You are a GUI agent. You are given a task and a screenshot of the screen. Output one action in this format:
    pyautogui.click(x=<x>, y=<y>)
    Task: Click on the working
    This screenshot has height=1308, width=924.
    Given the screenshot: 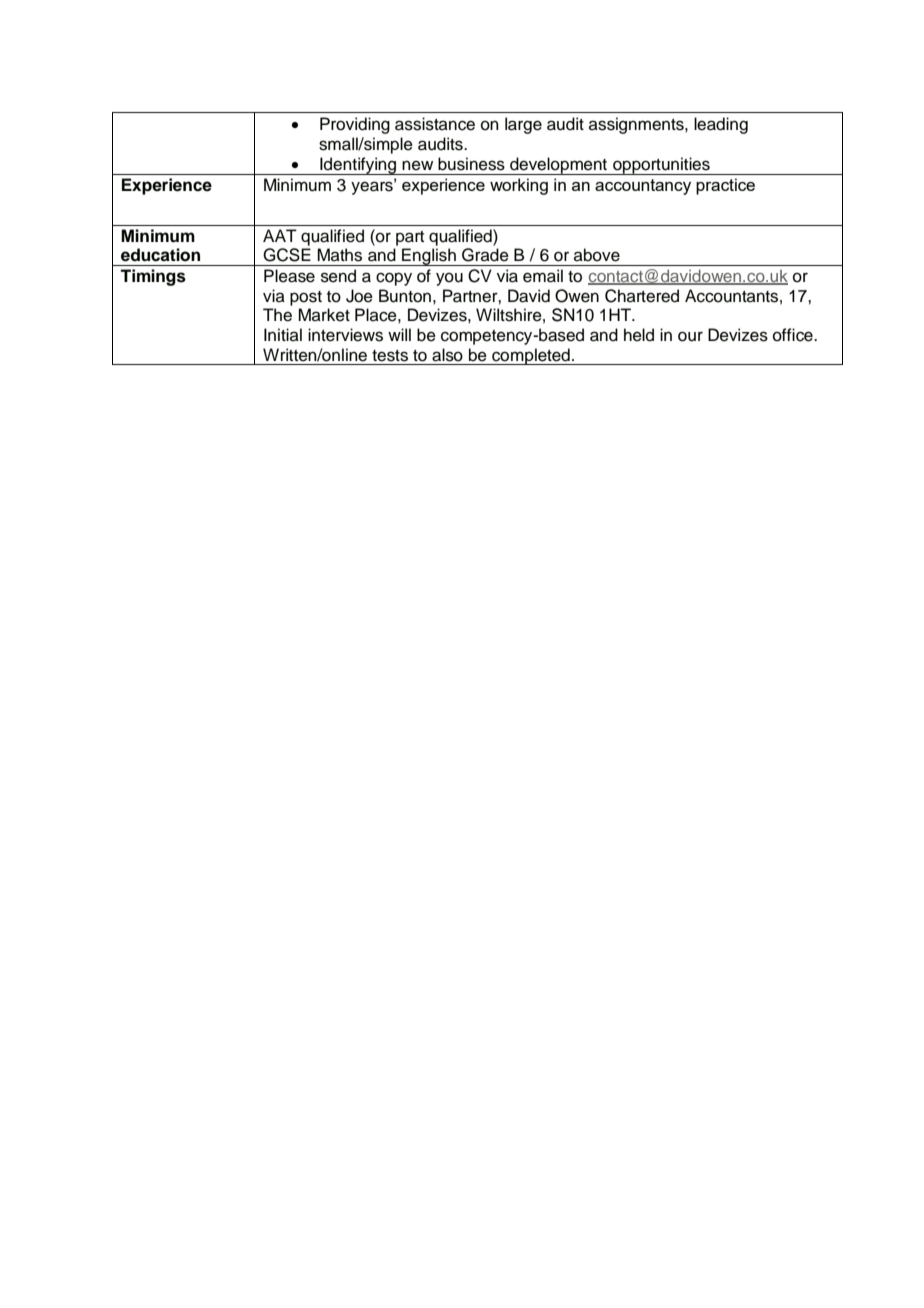 What is the action you would take?
    pyautogui.click(x=519, y=186)
